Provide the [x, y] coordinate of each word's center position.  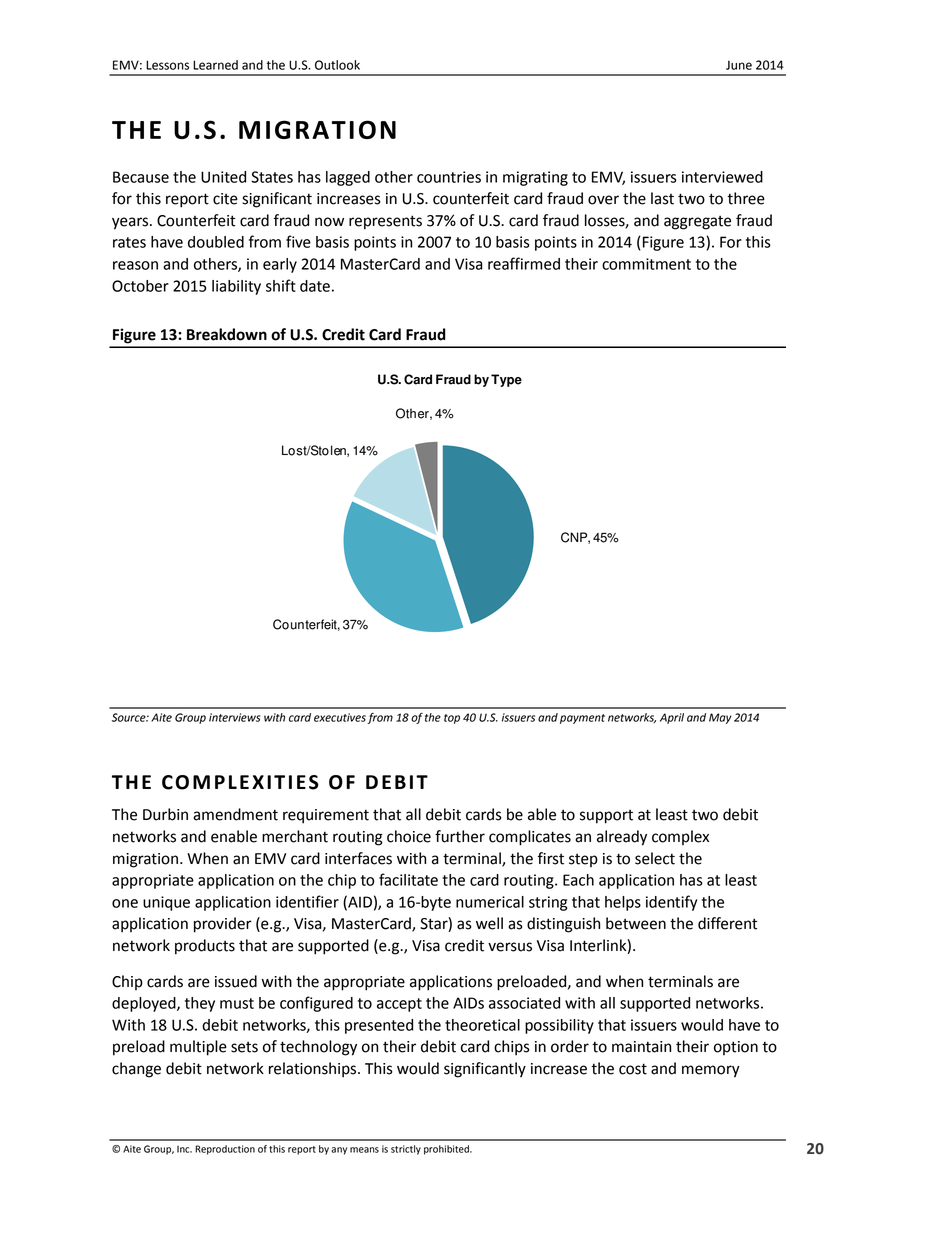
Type [506, 380]
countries [449, 177]
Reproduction [225, 1150]
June [739, 65]
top [452, 719]
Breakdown [227, 334]
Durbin [165, 814]
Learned [215, 65]
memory [711, 1071]
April [672, 718]
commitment [646, 264]
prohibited [447, 1150]
